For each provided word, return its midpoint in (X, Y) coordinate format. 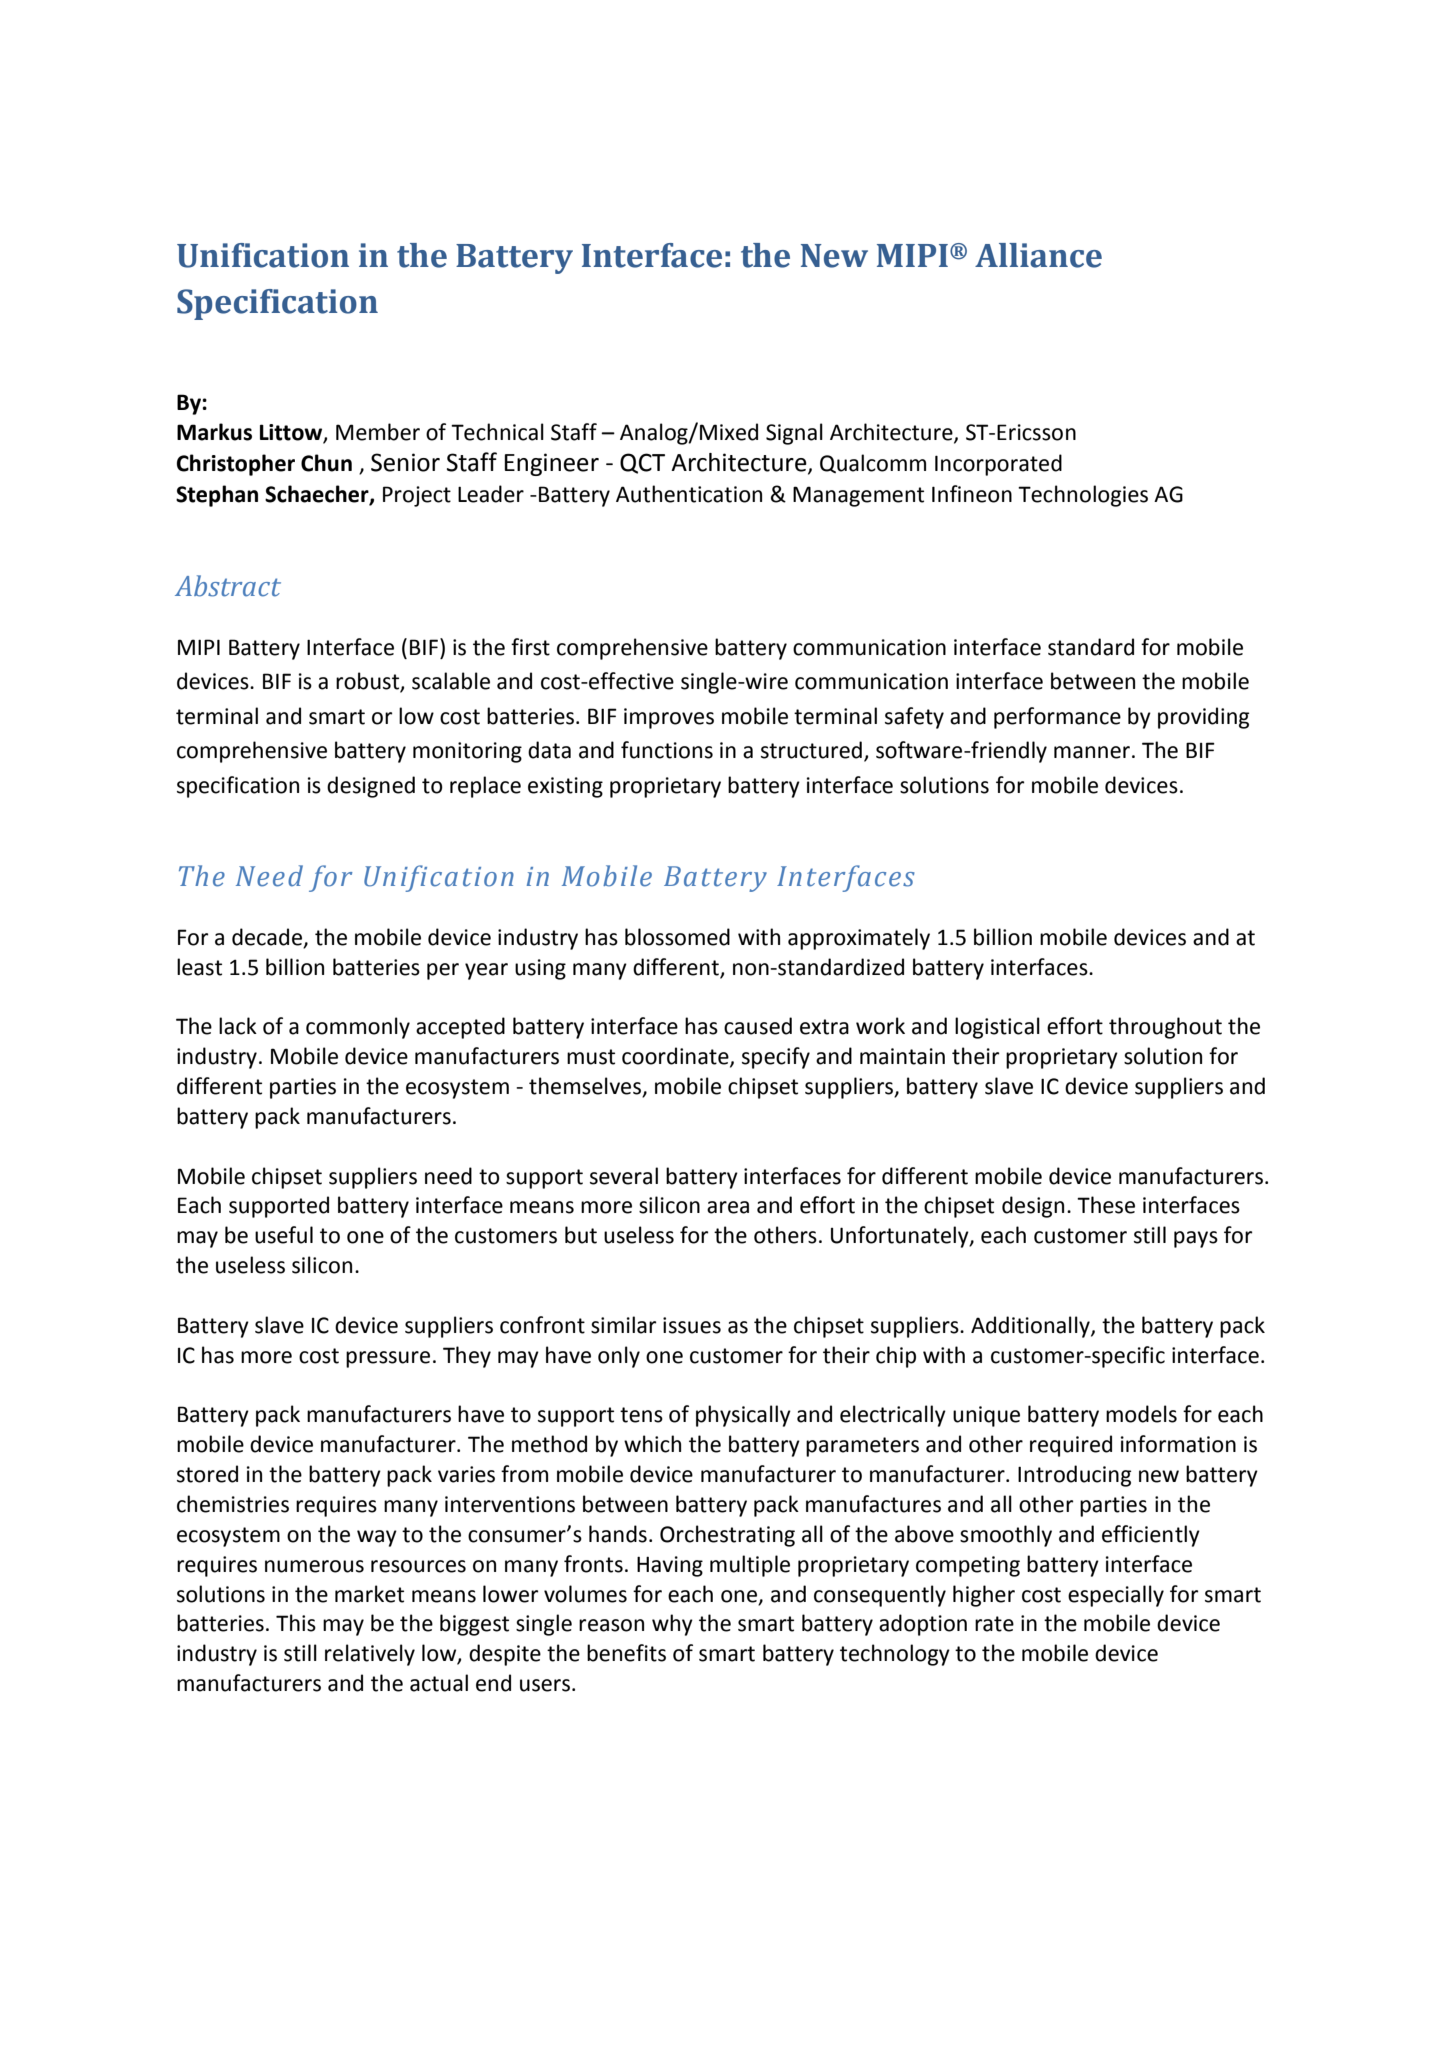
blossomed (677, 937)
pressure (388, 1359)
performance (1057, 718)
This (296, 1623)
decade (268, 938)
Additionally (1031, 1327)
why (672, 1625)
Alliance (1038, 255)
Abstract (228, 586)
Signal (794, 434)
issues (692, 1325)
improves (669, 718)
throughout (1165, 1028)
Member (378, 432)
